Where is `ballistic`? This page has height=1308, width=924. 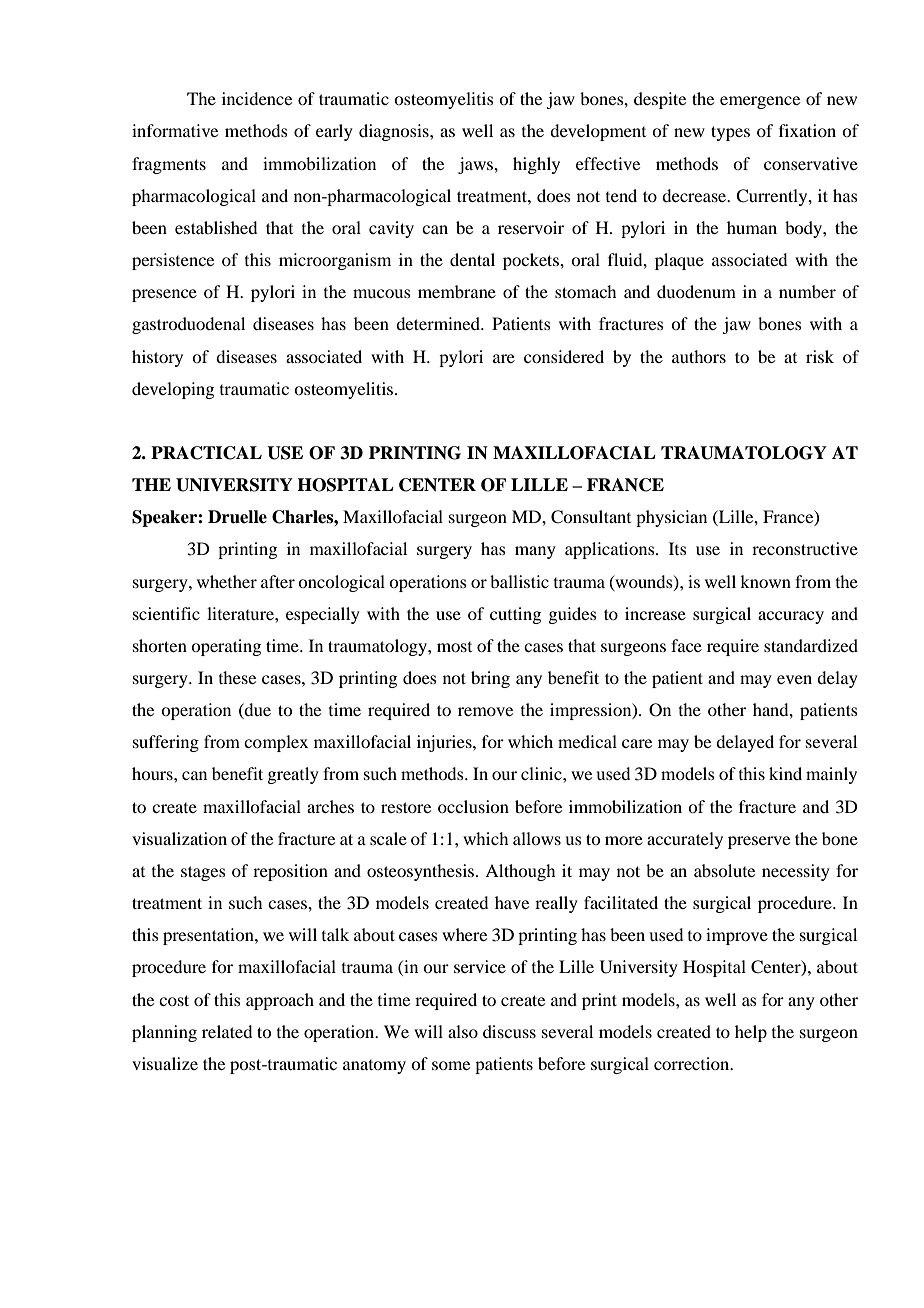
ballistic is located at coordinates (519, 581).
